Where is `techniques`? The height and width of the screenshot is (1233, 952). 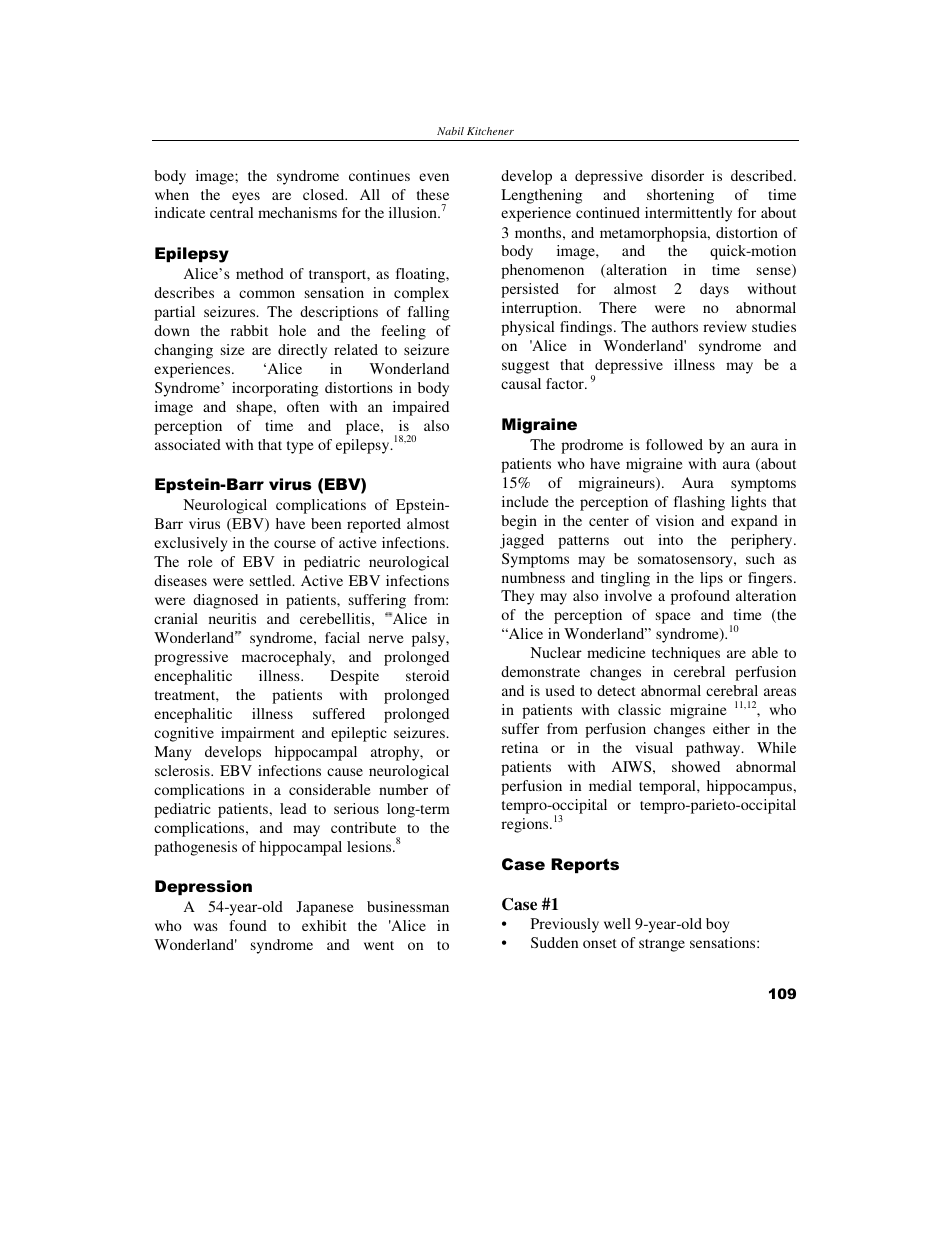 techniques is located at coordinates (686, 654).
